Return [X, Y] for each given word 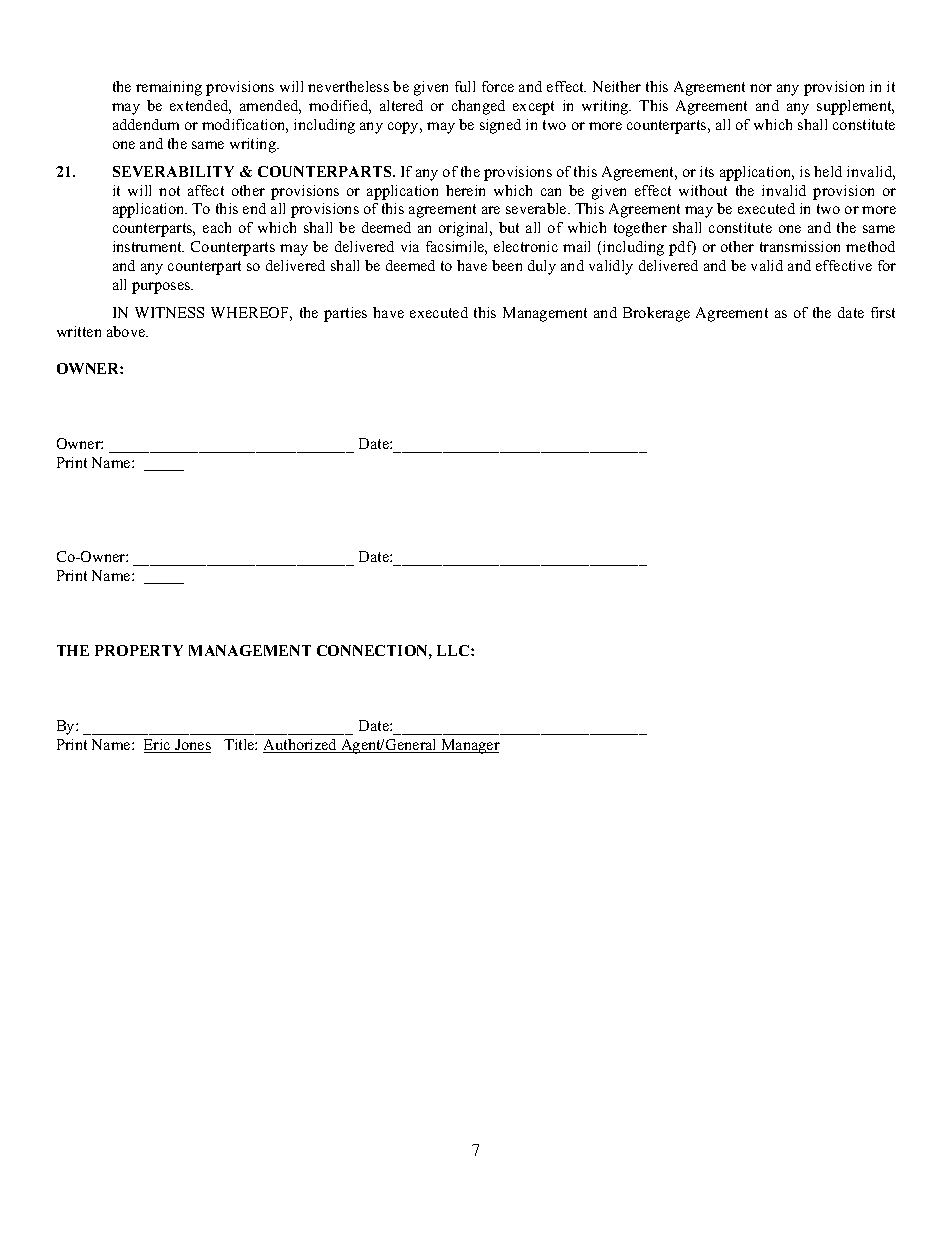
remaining [169, 88]
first [883, 312]
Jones [192, 746]
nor [761, 88]
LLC [454, 650]
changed [478, 107]
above [127, 331]
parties [345, 314]
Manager [469, 746]
